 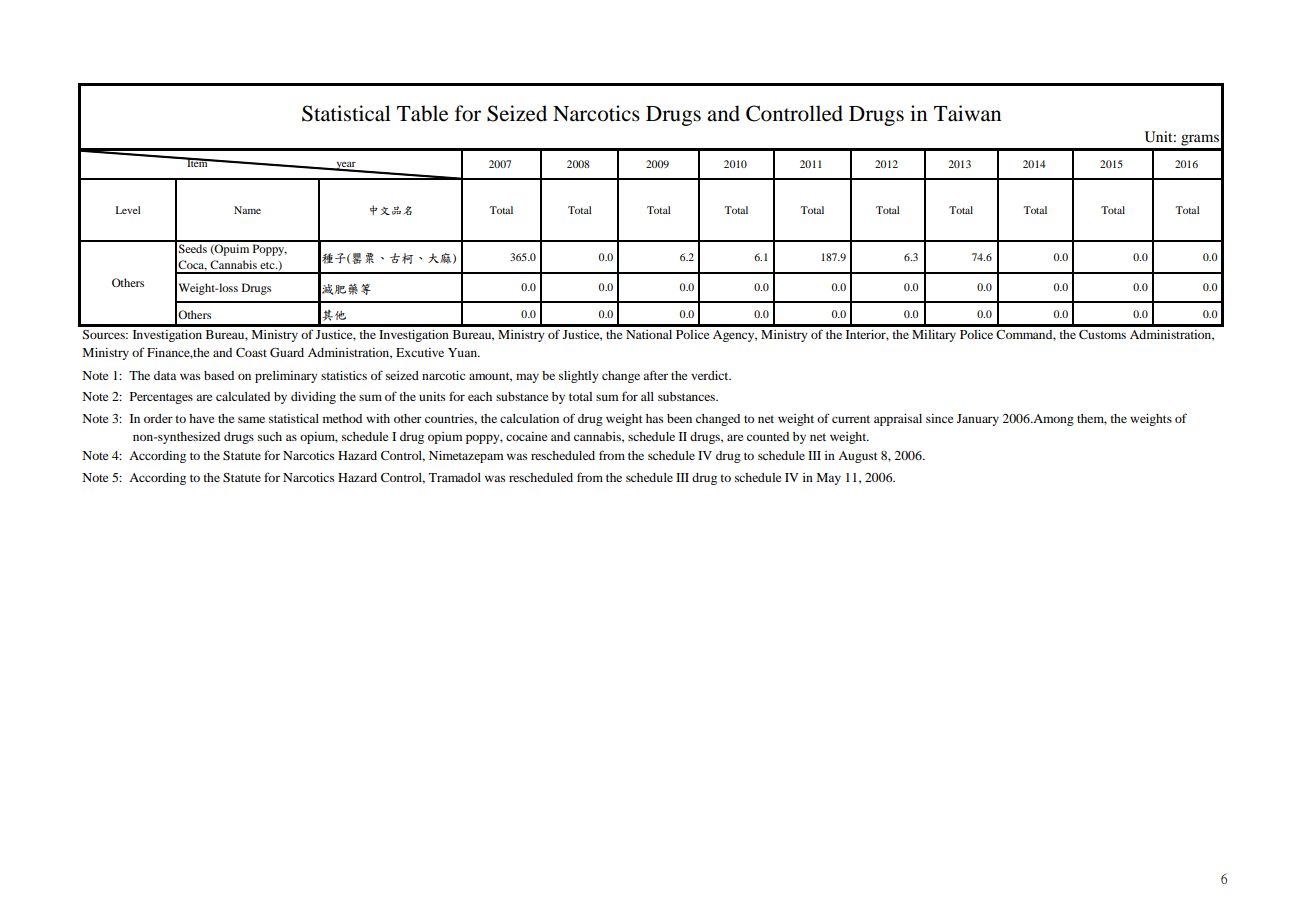 I want to click on National, so click(x=649, y=334).
